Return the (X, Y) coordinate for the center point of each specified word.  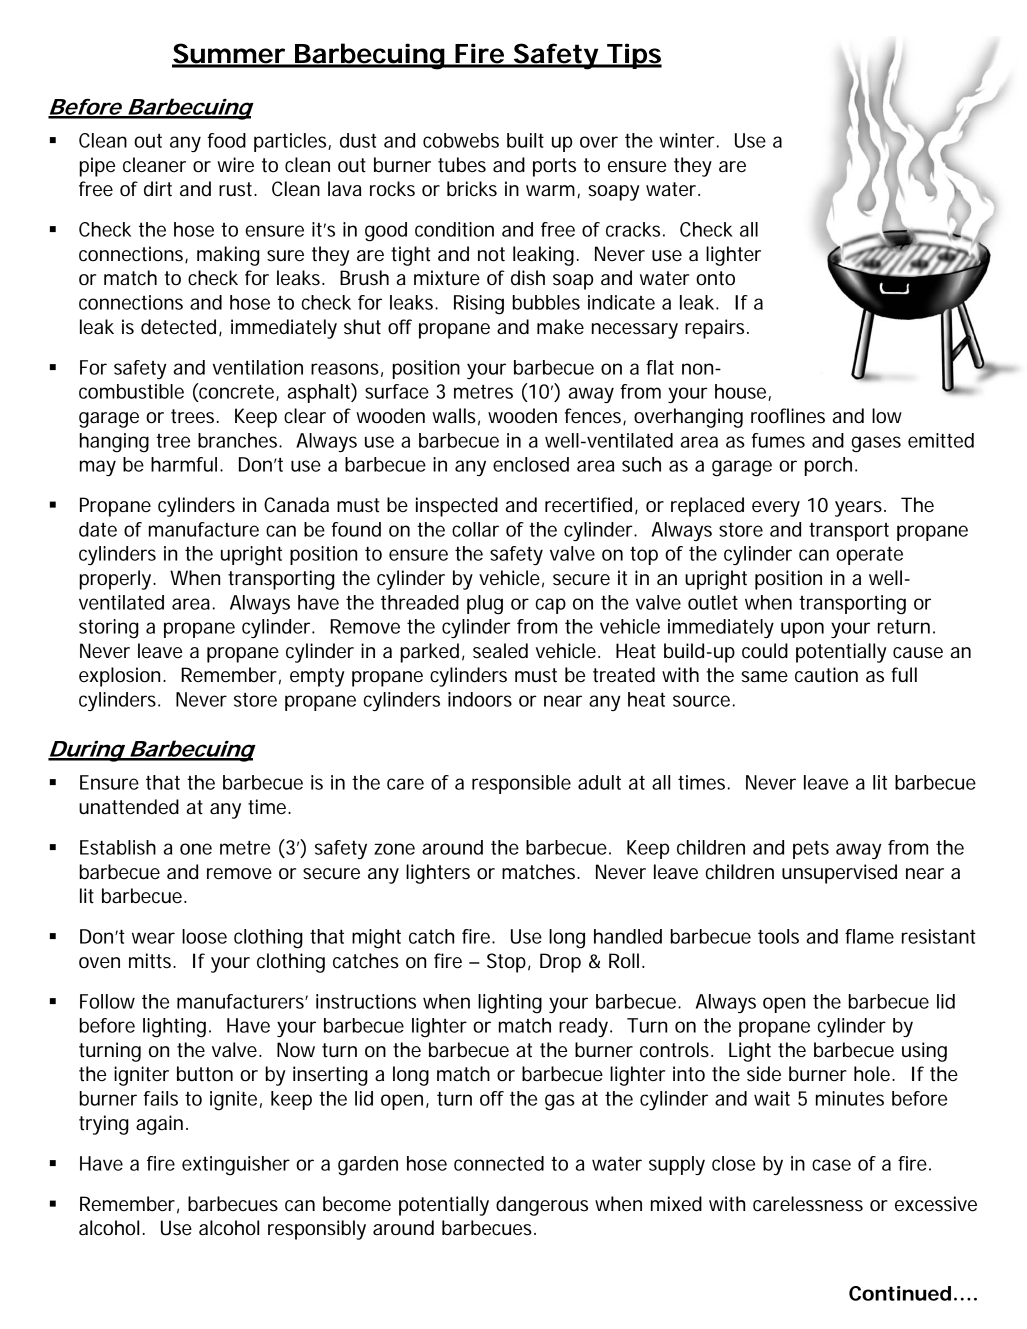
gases (876, 444)
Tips (633, 56)
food (226, 140)
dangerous (542, 1206)
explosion (119, 677)
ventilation (258, 367)
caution (826, 675)
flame (869, 936)
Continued (900, 1293)
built (525, 140)
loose (204, 936)
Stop (506, 963)
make (560, 327)
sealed (500, 651)
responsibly (317, 1230)
